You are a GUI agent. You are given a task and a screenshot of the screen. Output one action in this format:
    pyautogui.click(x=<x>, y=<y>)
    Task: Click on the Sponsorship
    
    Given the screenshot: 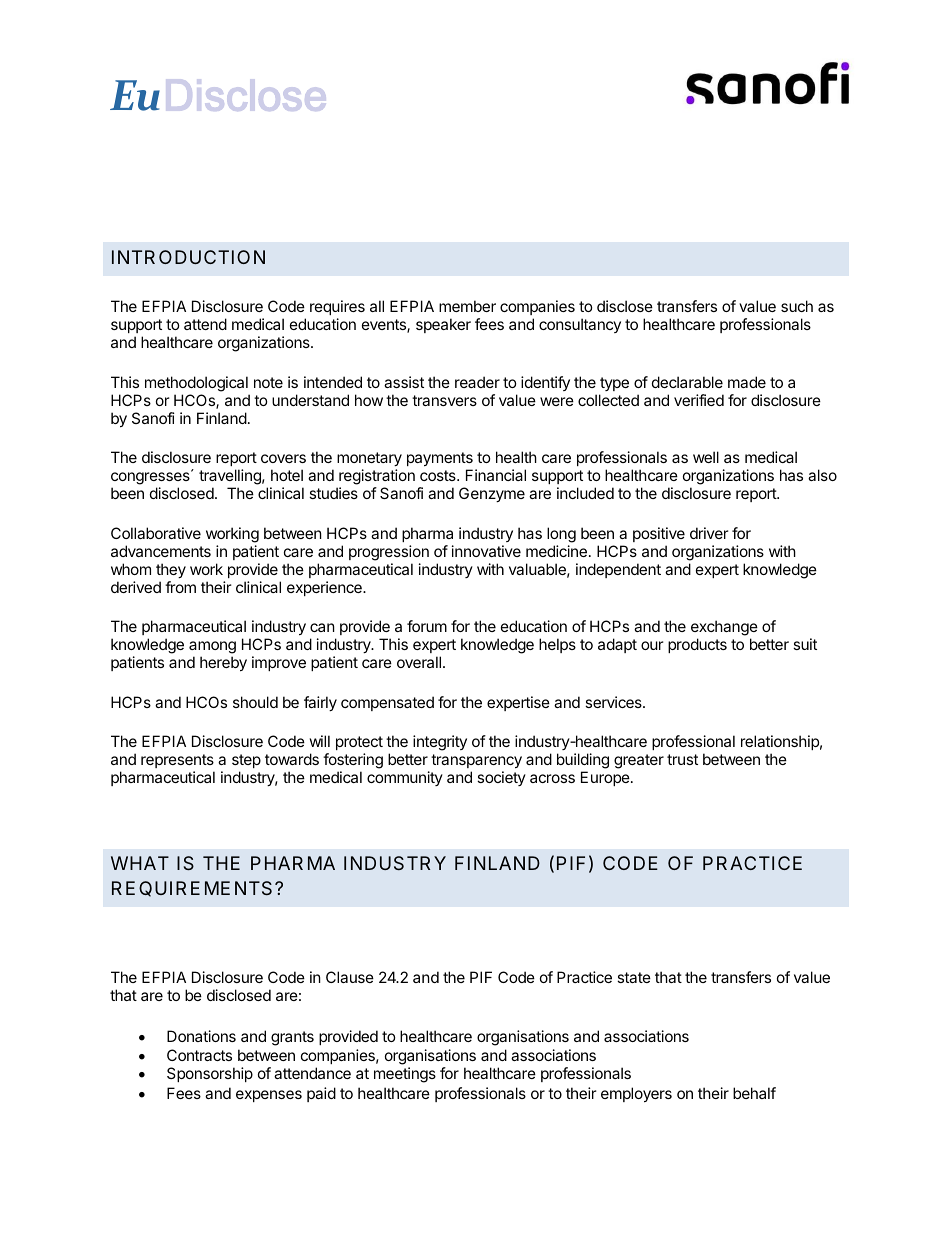 What is the action you would take?
    pyautogui.click(x=210, y=1074)
